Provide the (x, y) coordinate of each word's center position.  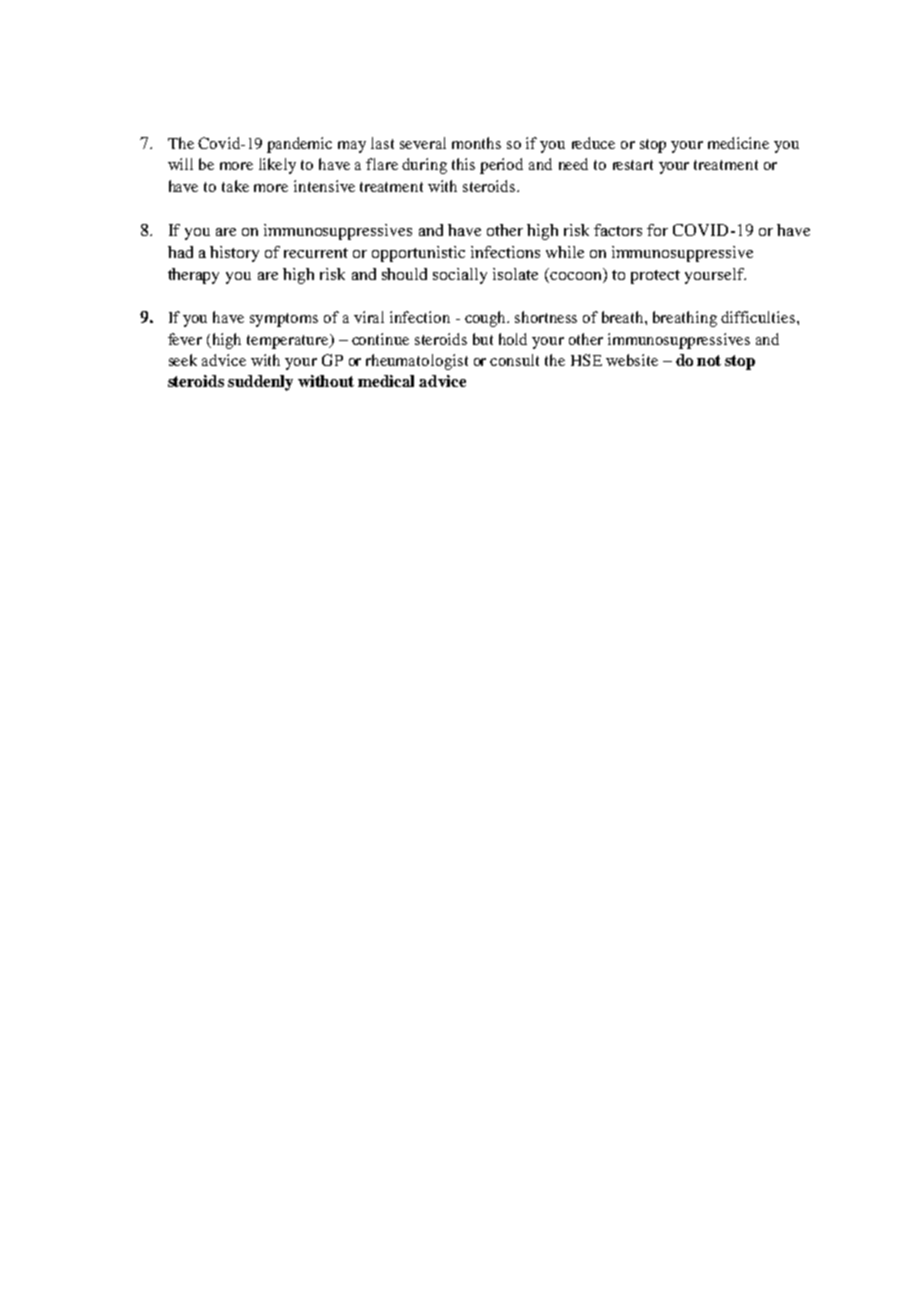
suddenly (260, 383)
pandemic (299, 145)
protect (655, 277)
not (709, 360)
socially (460, 276)
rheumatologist (417, 362)
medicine (738, 143)
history (234, 254)
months (476, 143)
